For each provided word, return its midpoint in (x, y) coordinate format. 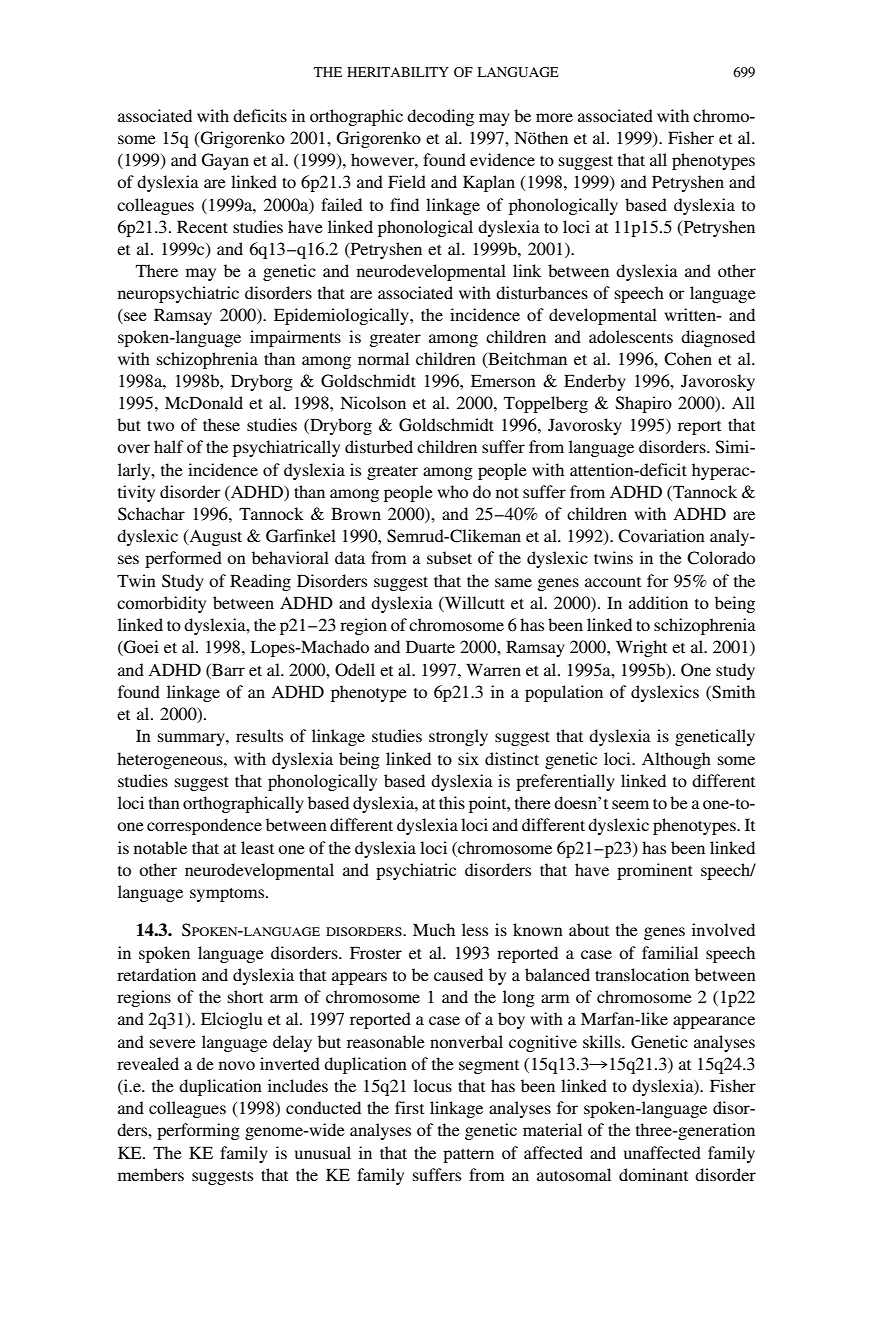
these (221, 424)
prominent (655, 871)
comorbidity (161, 604)
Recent (202, 226)
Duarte (430, 646)
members (151, 1174)
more (554, 117)
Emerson (503, 380)
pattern (468, 1155)
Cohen (688, 359)
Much (434, 929)
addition (658, 602)
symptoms (228, 894)
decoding (440, 117)
